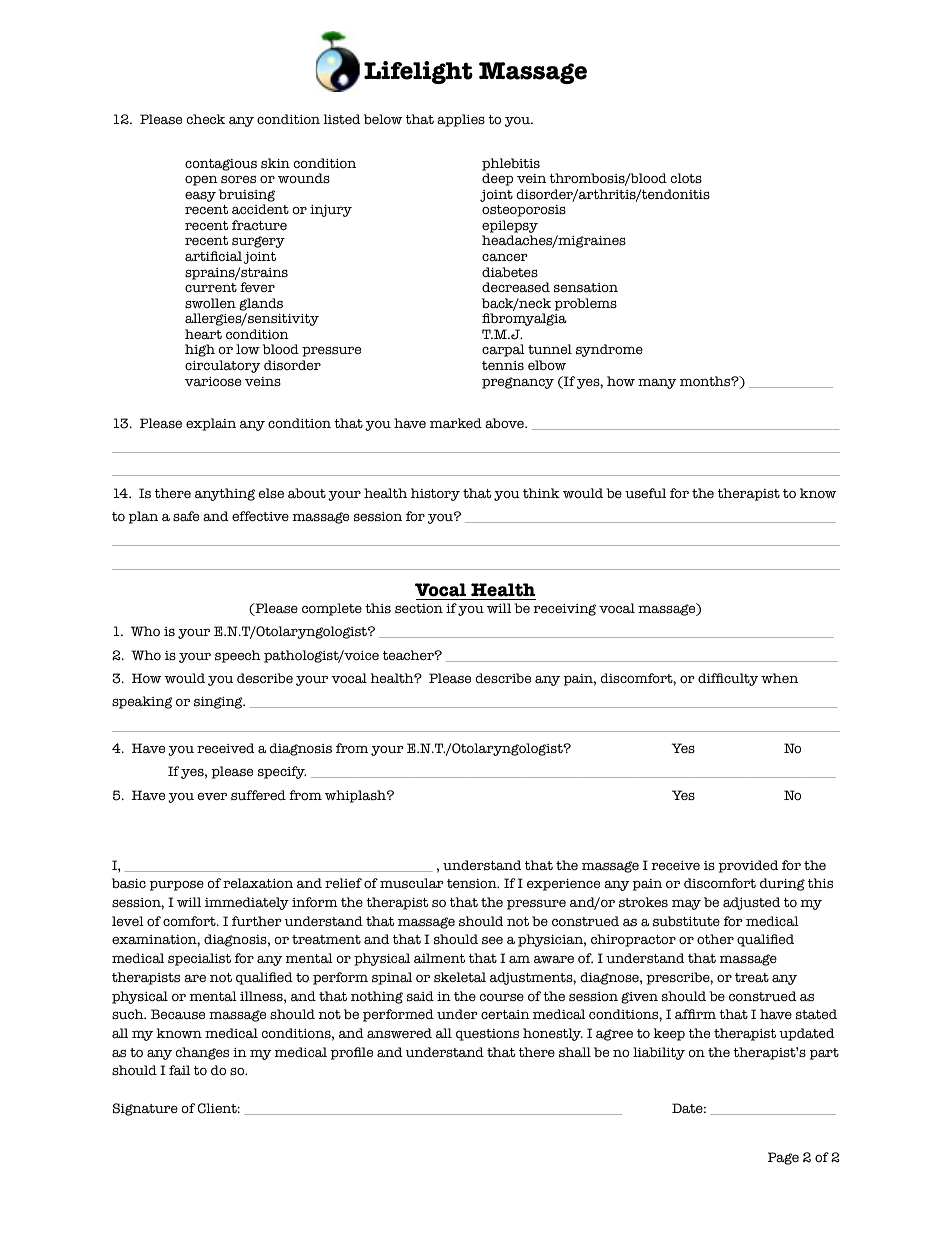  Describe the element at coordinates (145, 1109) in the screenshot. I see `Signature` at that location.
